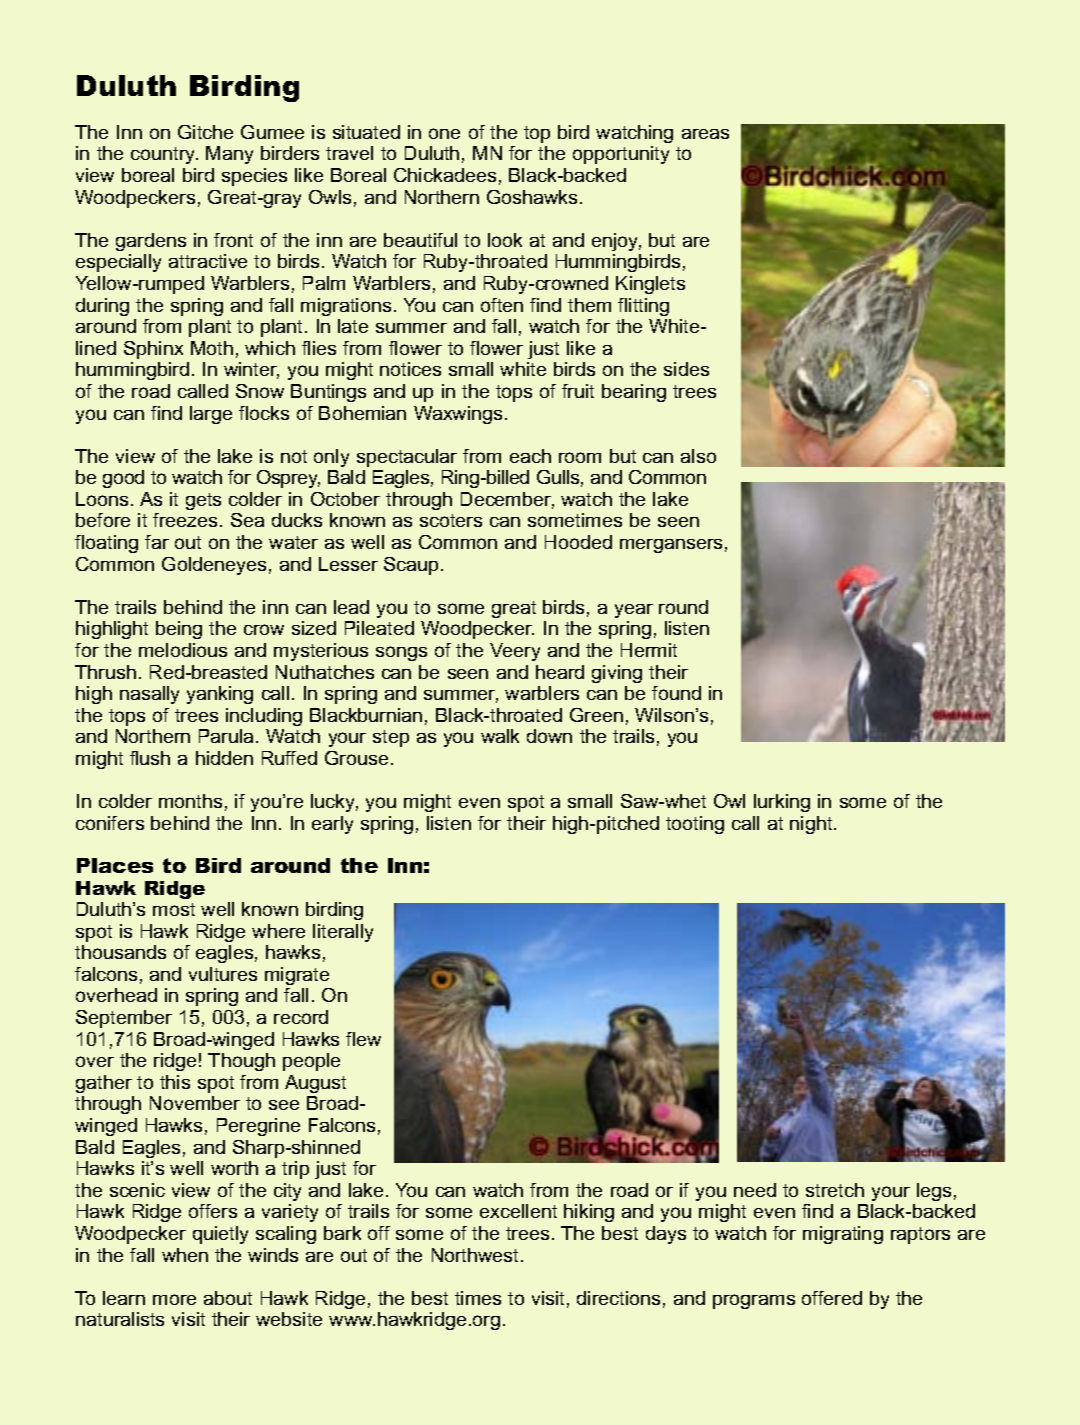 The image size is (1080, 1425). I want to click on yanking, so click(220, 695).
